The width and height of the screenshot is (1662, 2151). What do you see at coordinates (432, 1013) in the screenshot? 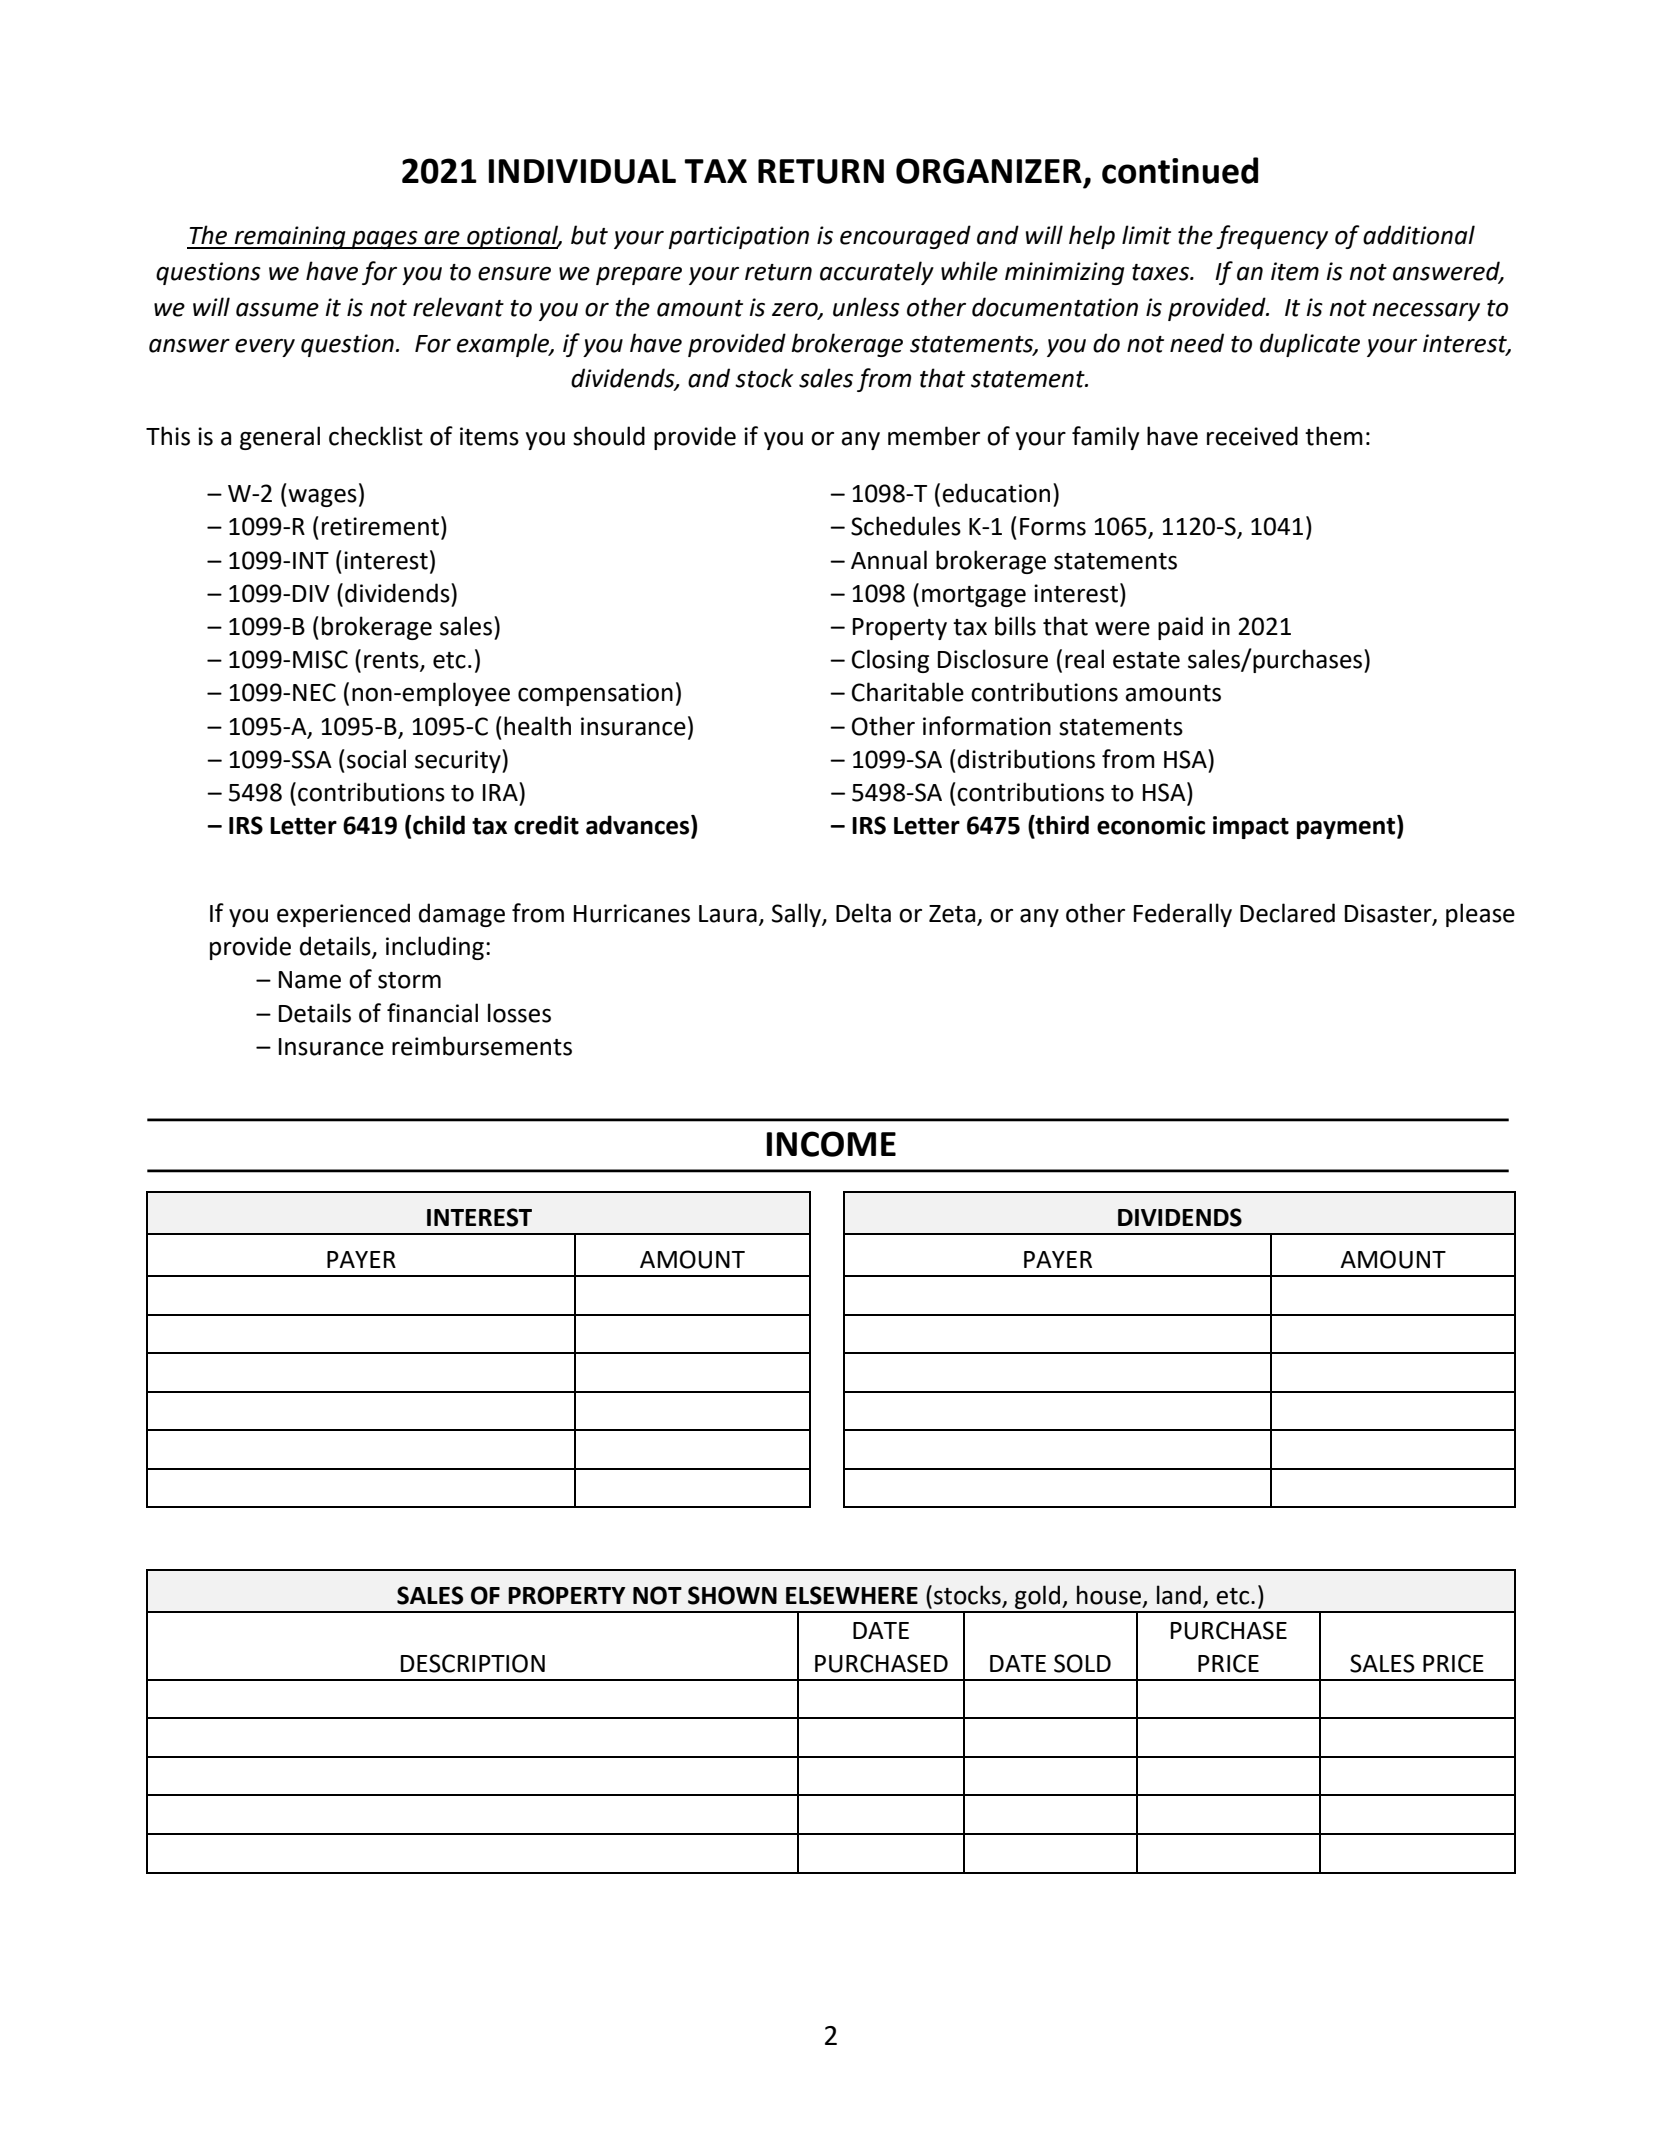
I see `financial` at bounding box center [432, 1013].
